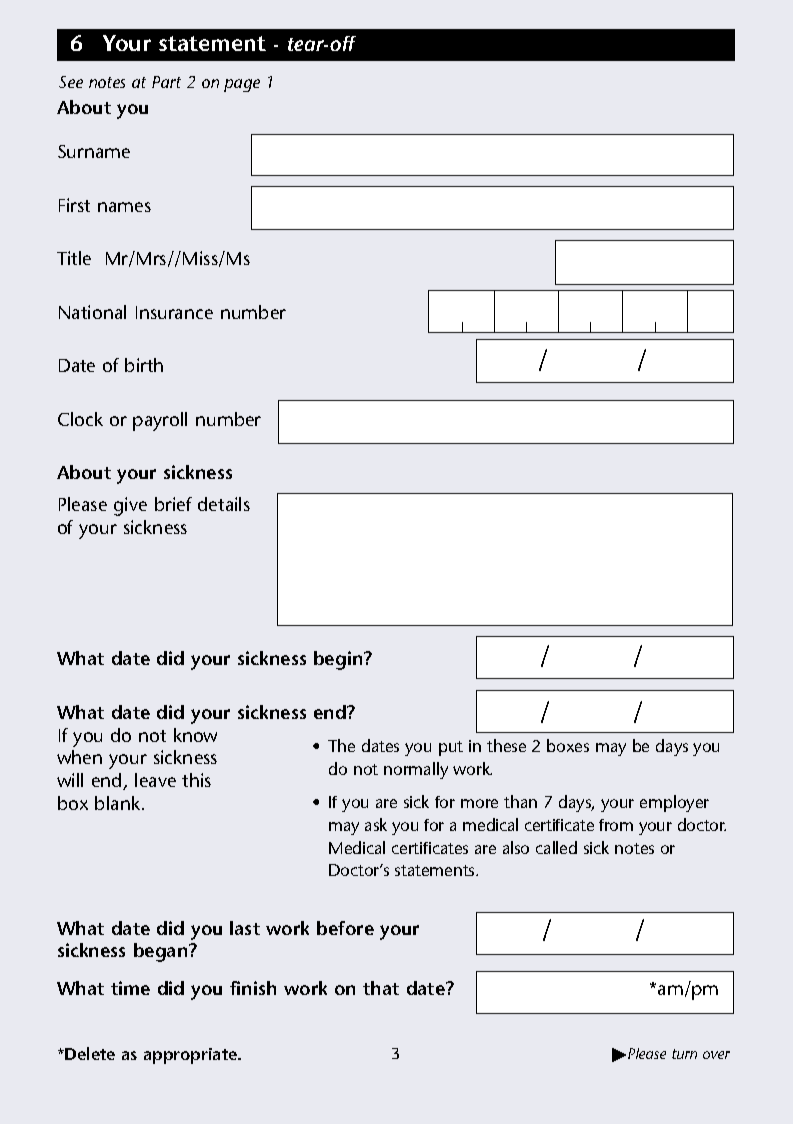 The height and width of the page is (1124, 794). What do you see at coordinates (716, 1055) in the page?
I see `over` at bounding box center [716, 1055].
